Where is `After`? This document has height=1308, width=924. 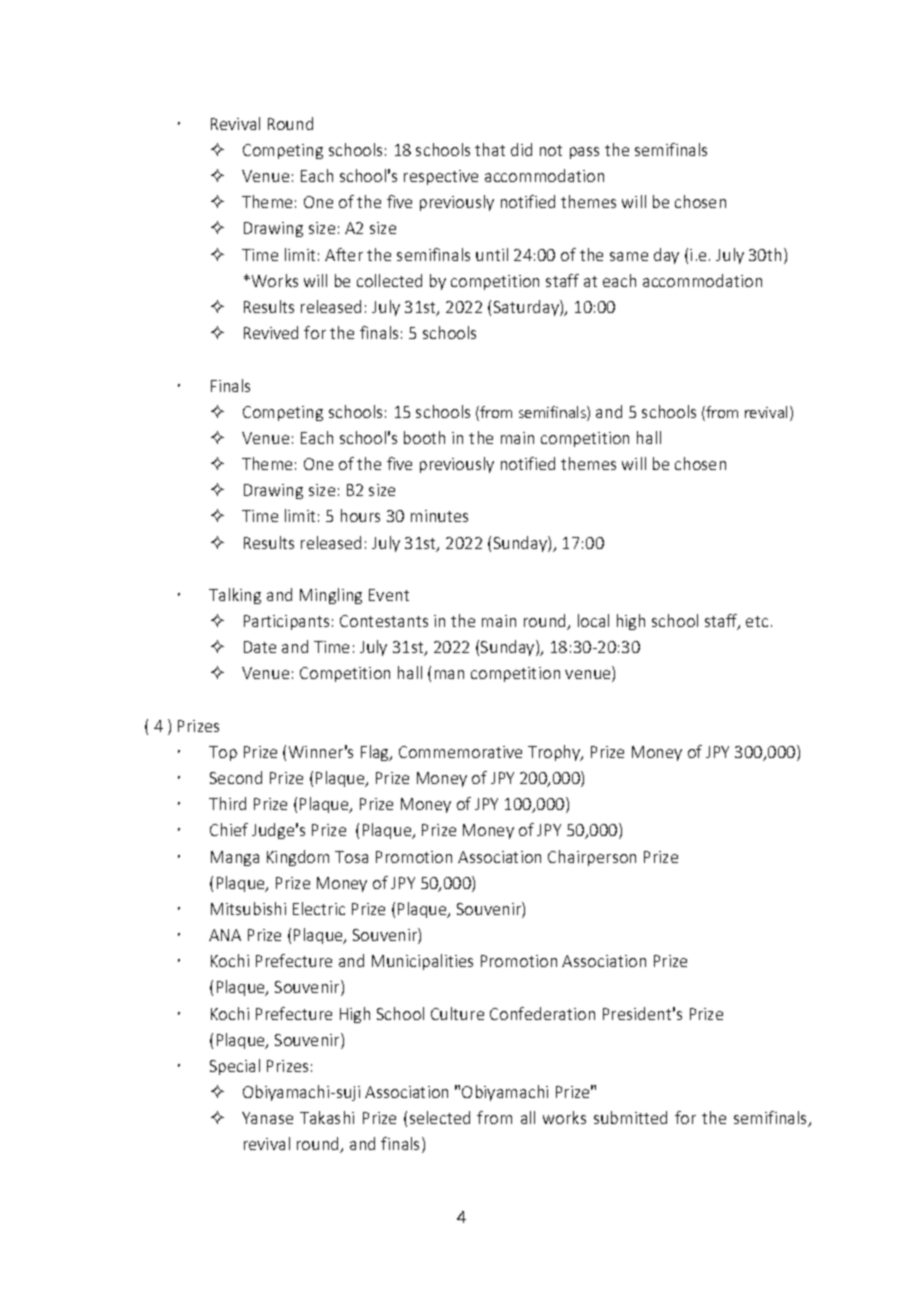 After is located at coordinates (344, 254).
